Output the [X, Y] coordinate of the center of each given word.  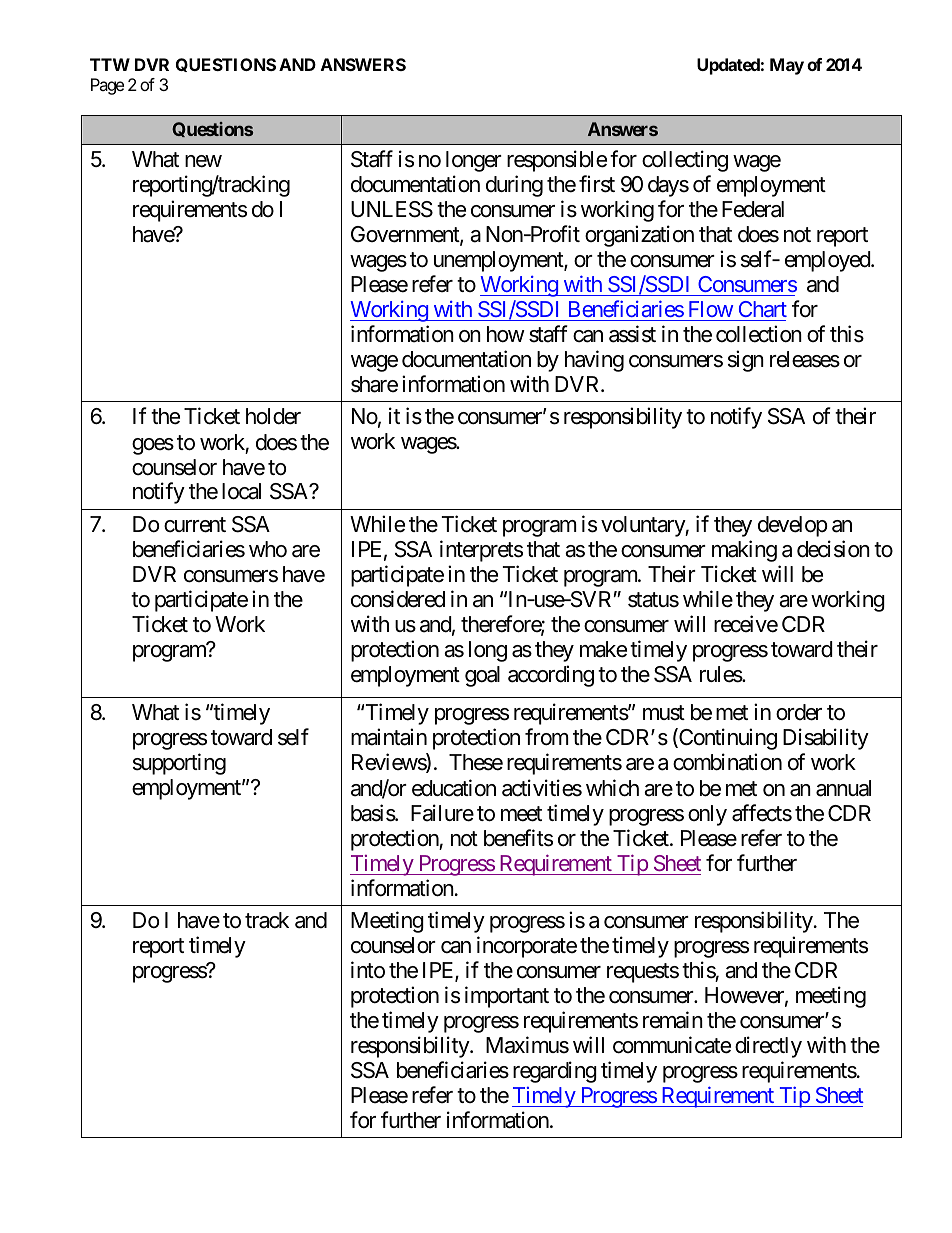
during [514, 186]
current [195, 525]
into [368, 970]
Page [107, 86]
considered [398, 599]
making [744, 551]
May [787, 66]
